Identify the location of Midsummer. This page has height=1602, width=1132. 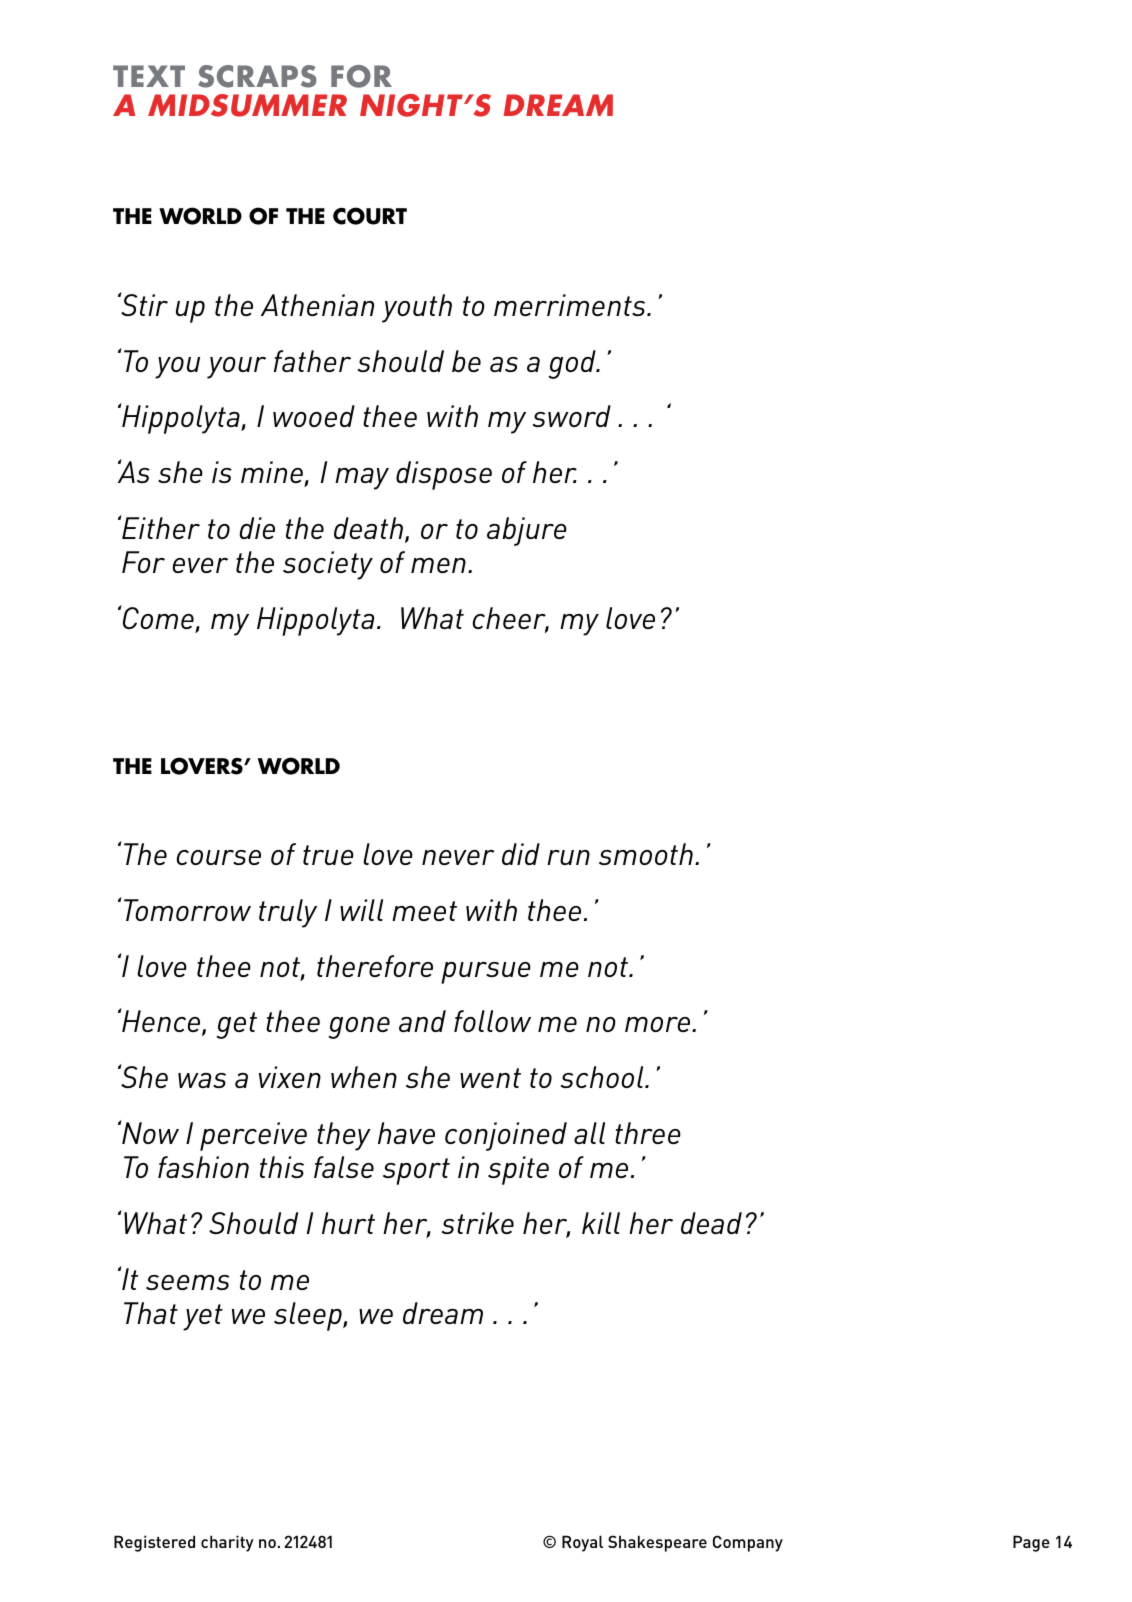
(247, 105).
